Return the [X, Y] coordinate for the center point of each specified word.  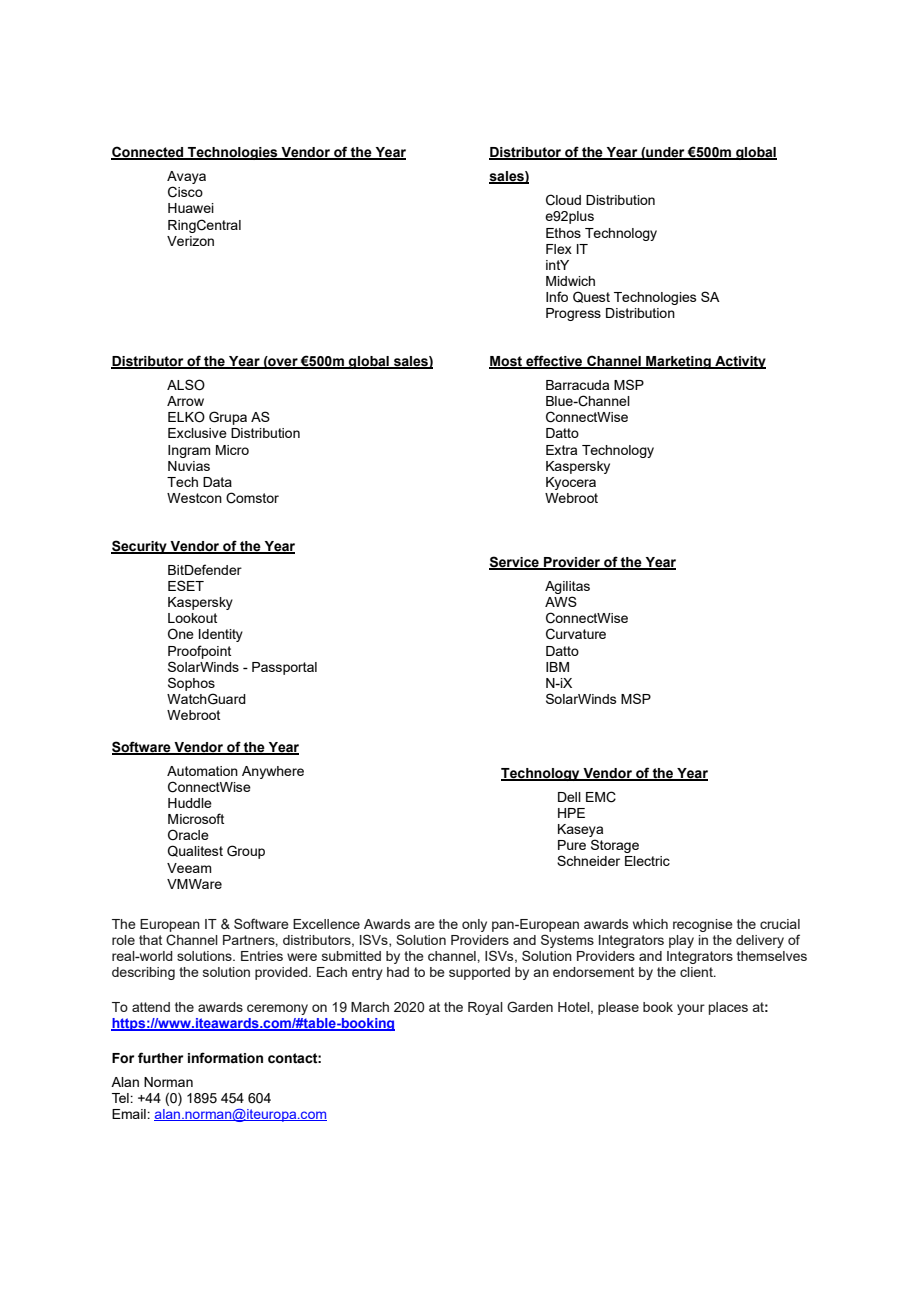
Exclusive [197, 433]
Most [507, 362]
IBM [557, 667]
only [474, 925]
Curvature [576, 634]
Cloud [563, 200]
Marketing [678, 362]
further [160, 1058]
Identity [221, 635]
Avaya [186, 179]
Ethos [563, 233]
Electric [647, 861]
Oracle [188, 835]
